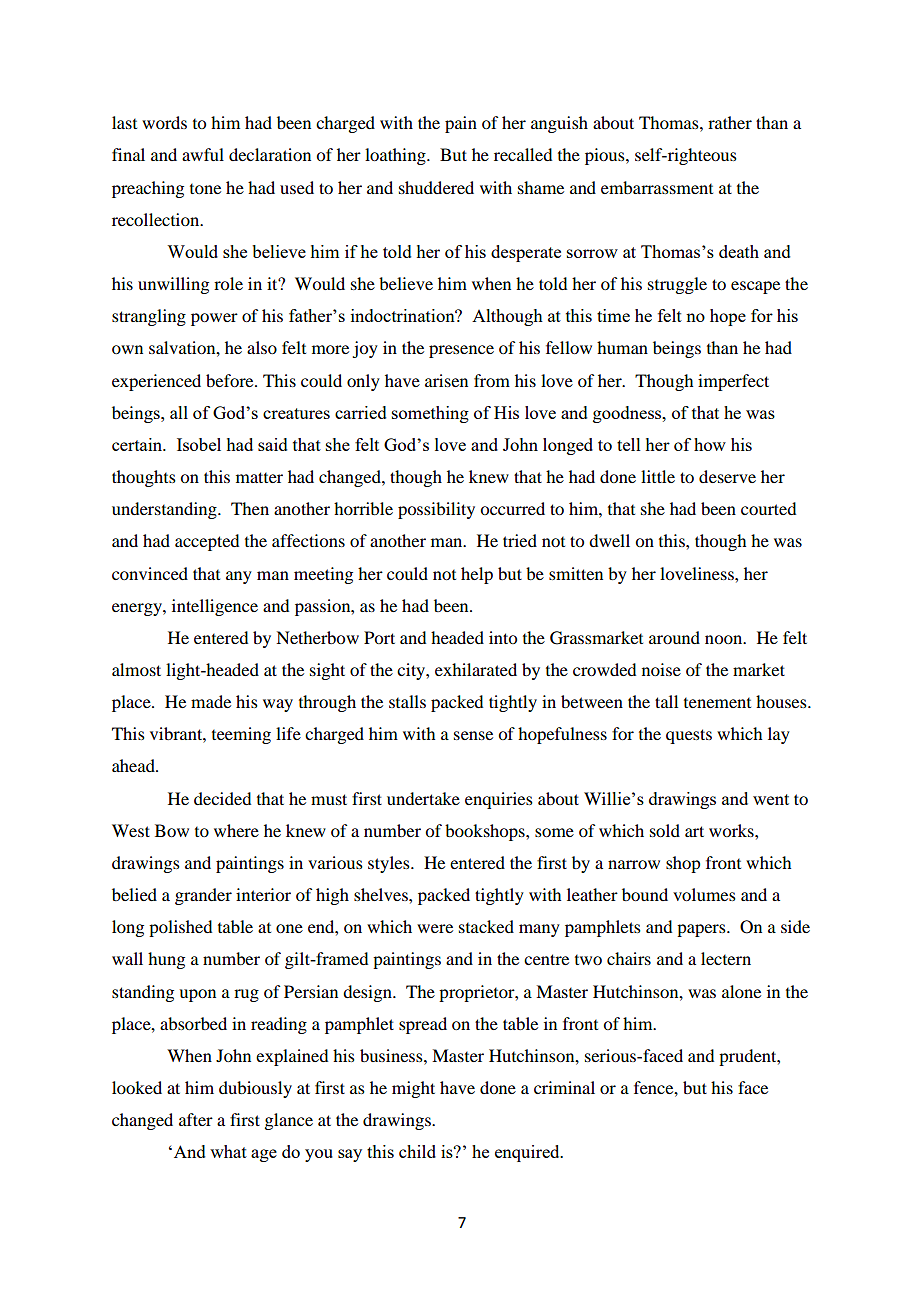  Describe the element at coordinates (231, 380) in the document. I see `before` at that location.
